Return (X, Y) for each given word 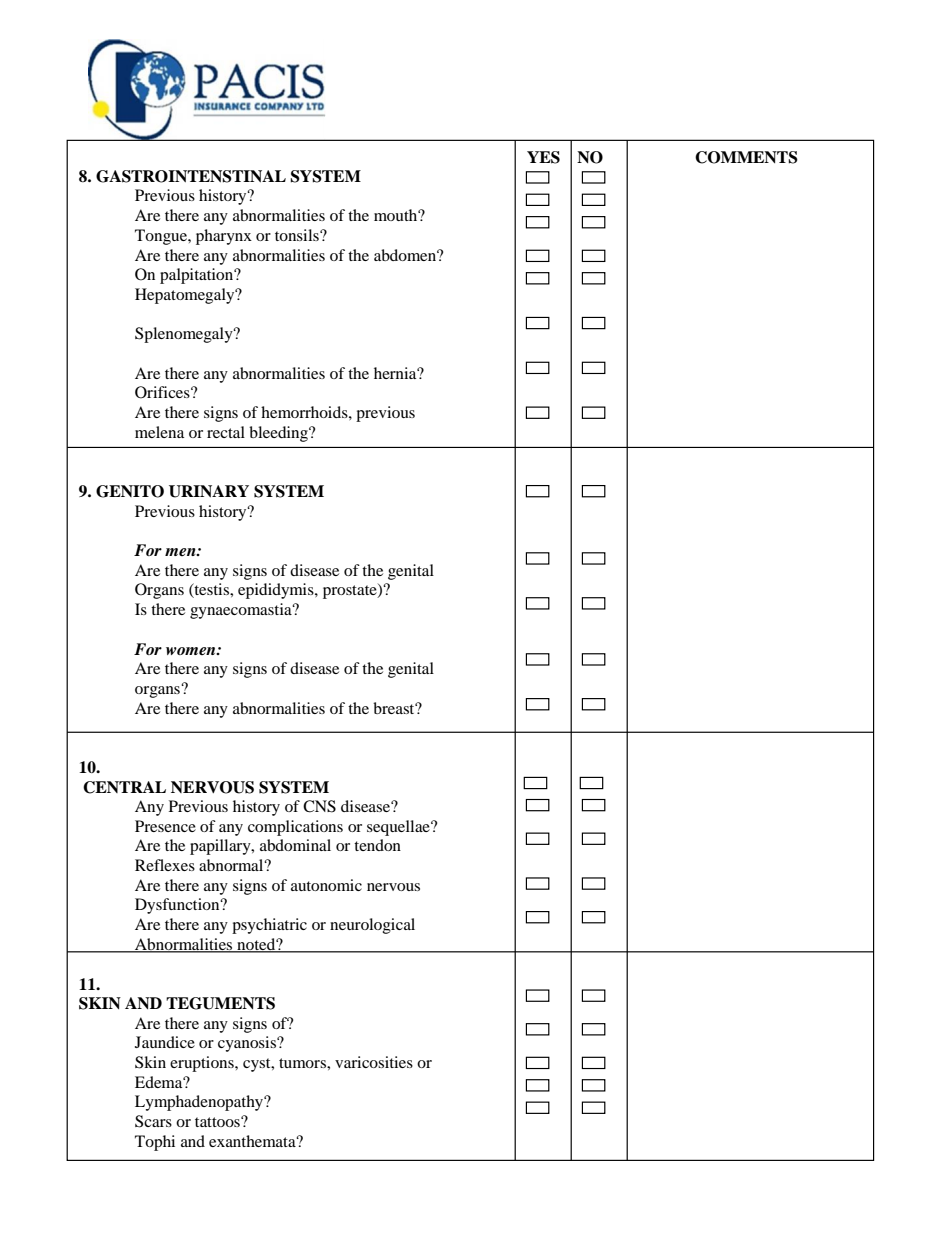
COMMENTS (746, 157)
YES (543, 157)
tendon (377, 845)
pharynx (224, 237)
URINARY (209, 491)
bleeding (279, 434)
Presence (165, 826)
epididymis (277, 591)
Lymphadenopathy (200, 1103)
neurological (372, 926)
